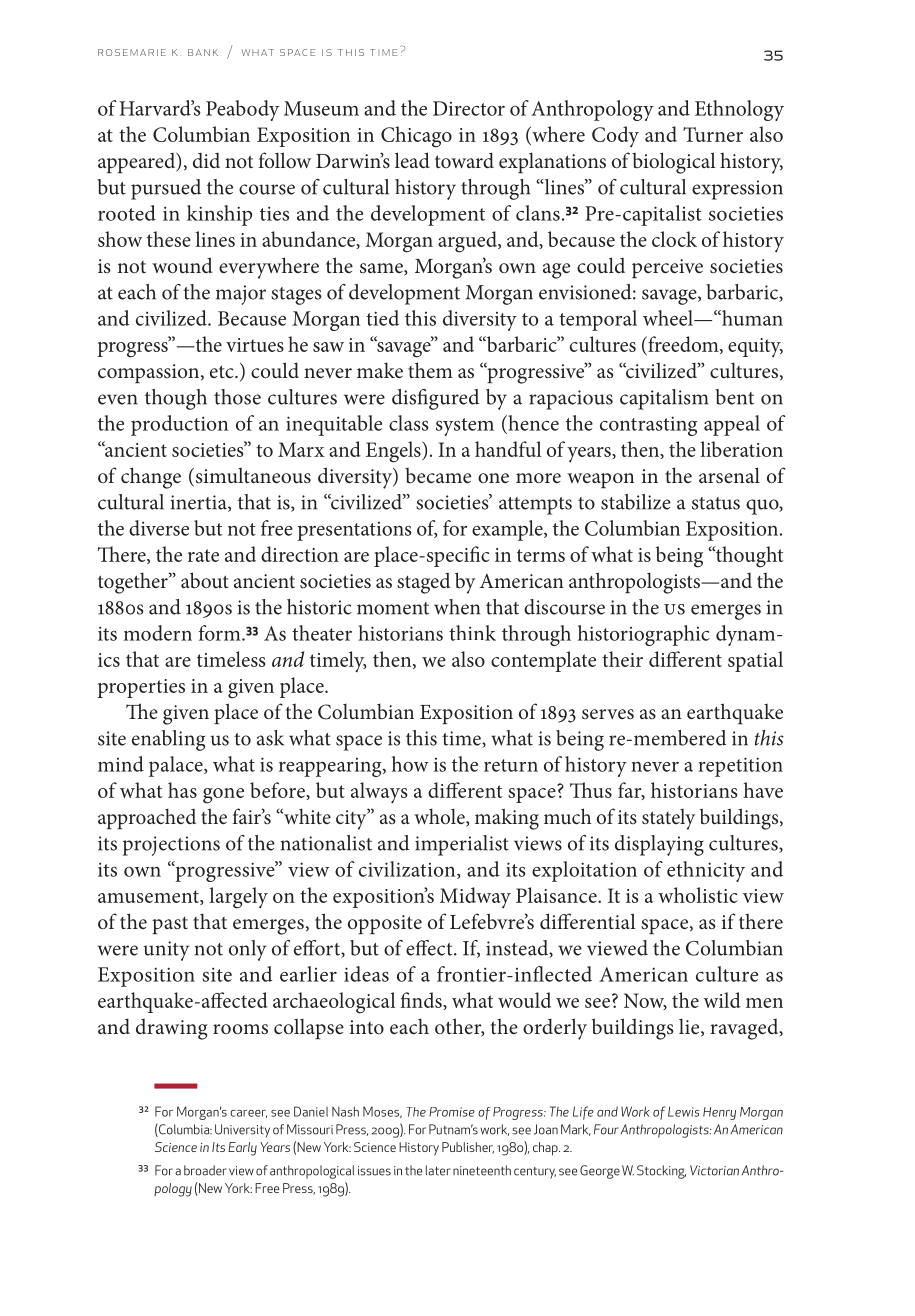 This screenshot has width=915, height=1316. What do you see at coordinates (468, 1148) in the screenshot?
I see `Publisher` at bounding box center [468, 1148].
